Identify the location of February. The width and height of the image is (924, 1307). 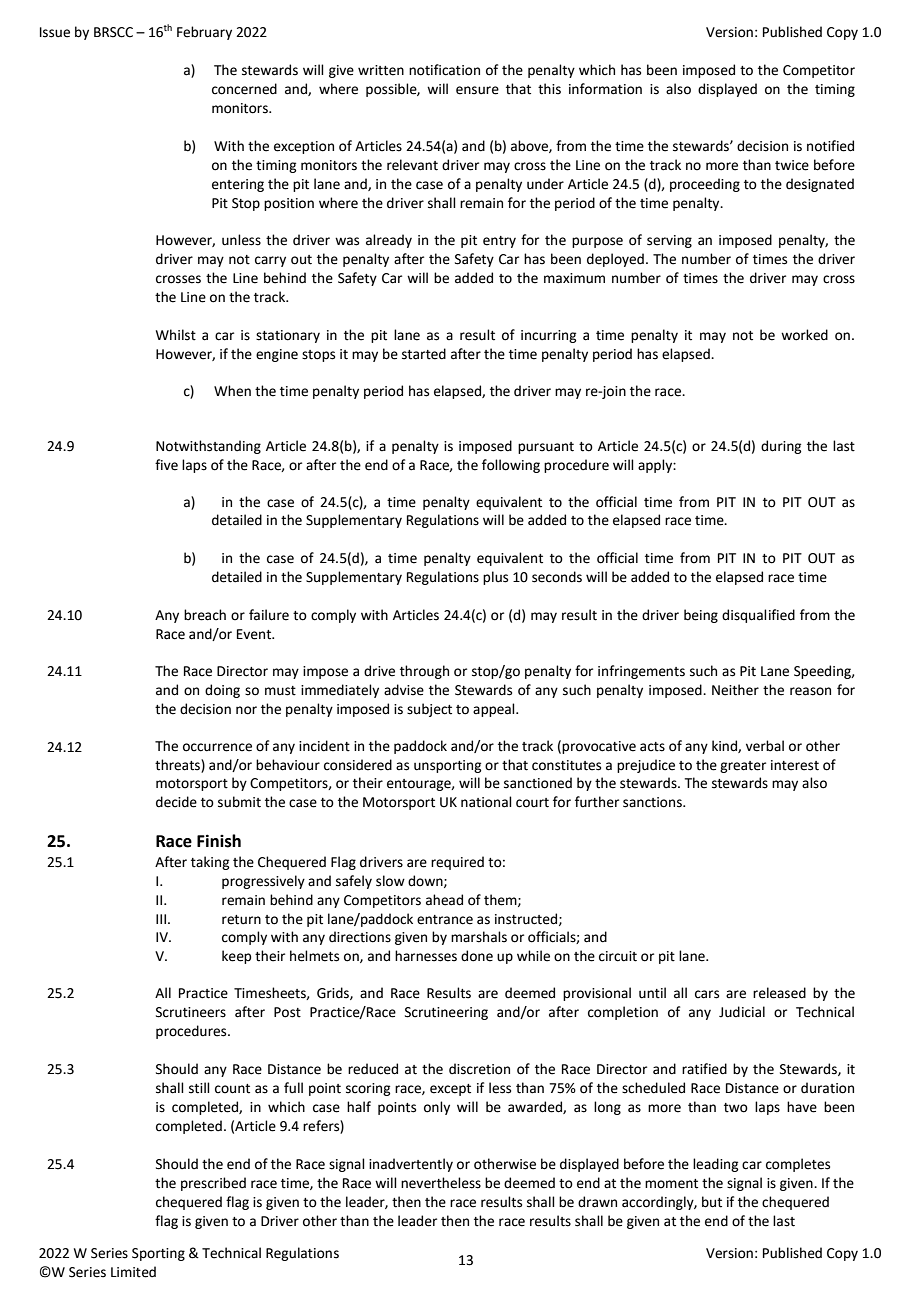
(204, 33).
